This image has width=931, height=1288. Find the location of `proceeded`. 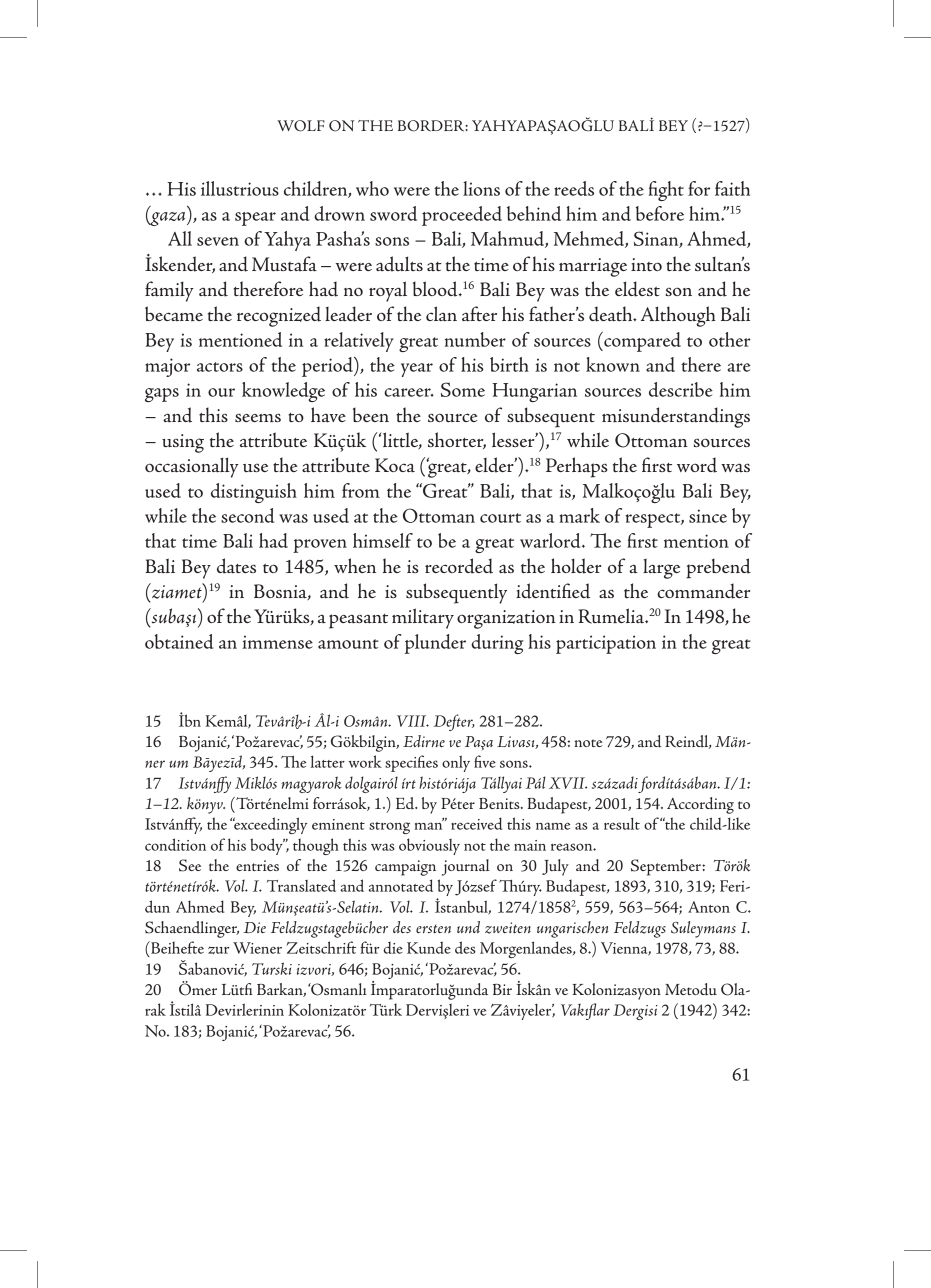

proceeded is located at coordinates (462, 216).
